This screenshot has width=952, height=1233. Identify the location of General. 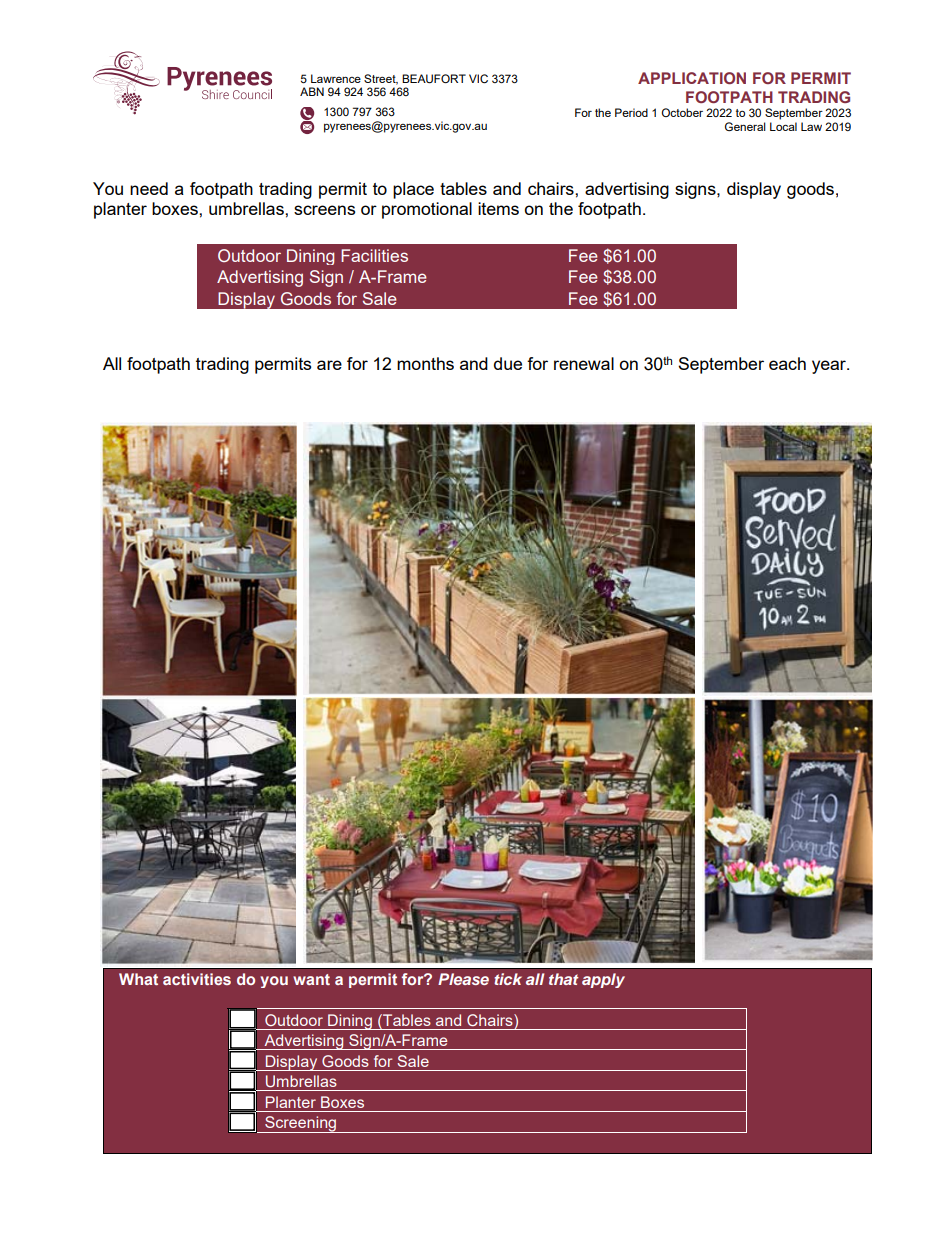
(745, 126).
